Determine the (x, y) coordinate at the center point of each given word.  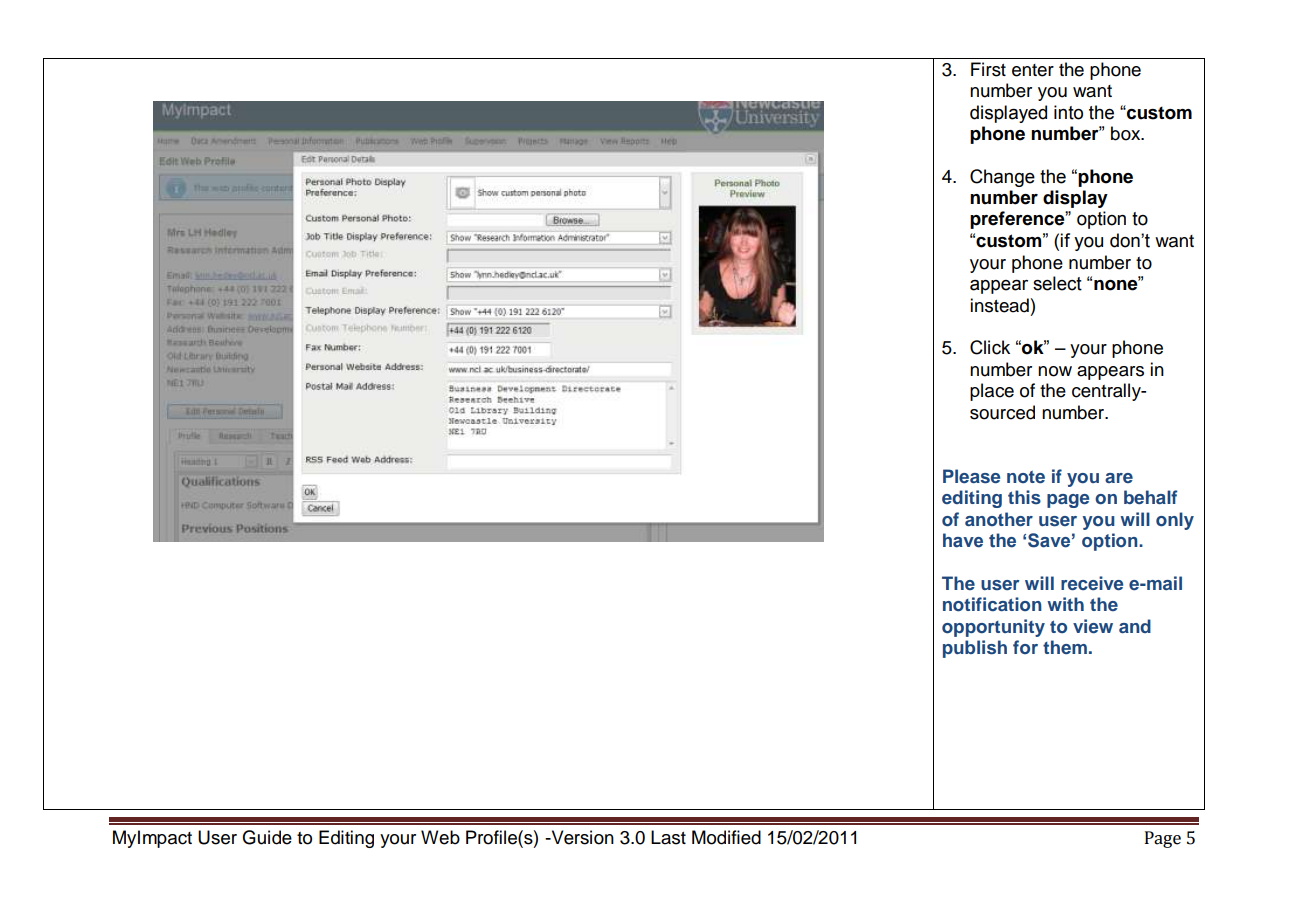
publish (975, 649)
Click (990, 347)
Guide (267, 837)
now (1055, 371)
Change (1002, 178)
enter (1033, 70)
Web (440, 837)
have (963, 540)
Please (971, 476)
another (999, 519)
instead (999, 305)
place (992, 392)
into (1068, 112)
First (988, 69)
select (1057, 283)
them (1065, 647)
